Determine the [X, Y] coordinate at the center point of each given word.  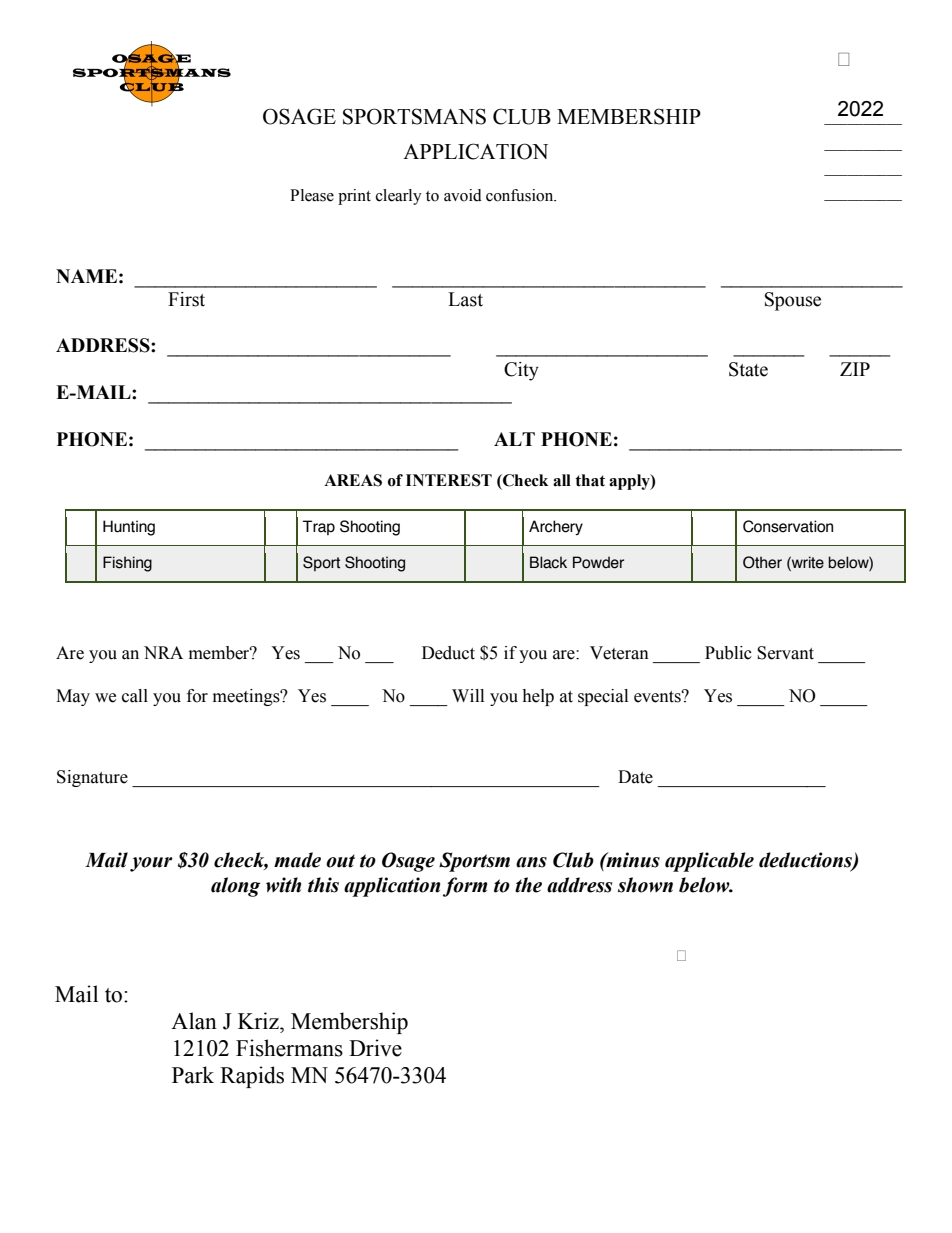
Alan [194, 1021]
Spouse [793, 301]
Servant [785, 653]
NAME [86, 276]
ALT [514, 439]
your [151, 864]
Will [468, 695]
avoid [463, 195]
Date [635, 777]
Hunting [129, 528]
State [748, 369]
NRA [163, 652]
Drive [375, 1048]
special [603, 697]
